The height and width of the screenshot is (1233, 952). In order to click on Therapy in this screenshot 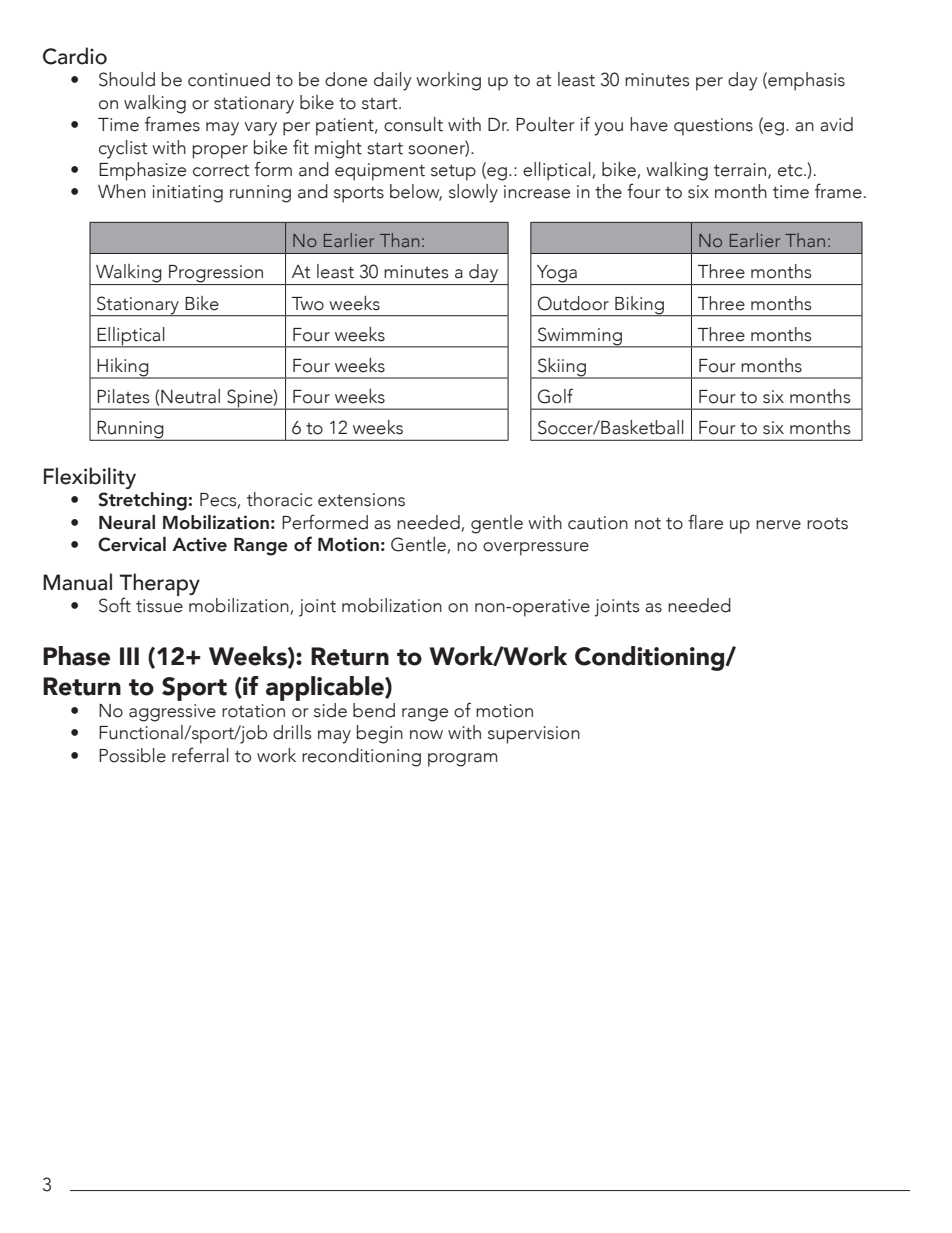, I will do `click(159, 586)`.
